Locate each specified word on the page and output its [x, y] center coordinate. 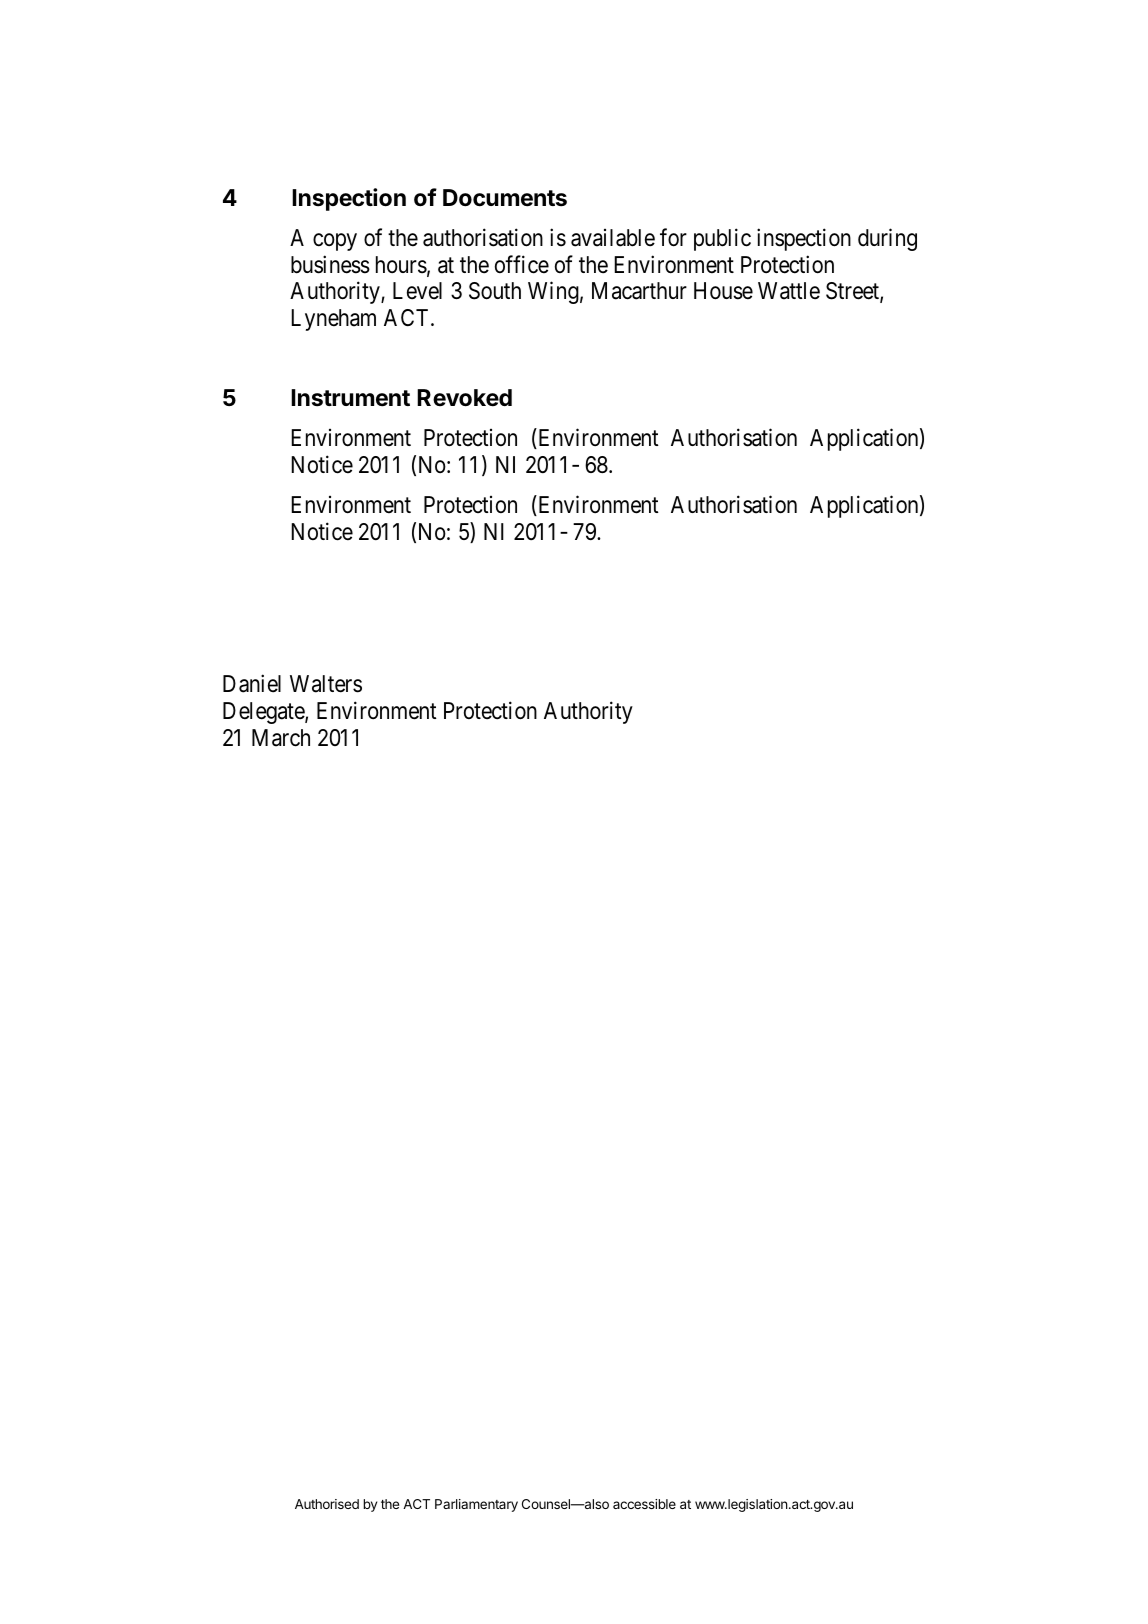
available [613, 238]
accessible [644, 1504]
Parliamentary [476, 1505]
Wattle [789, 291]
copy [335, 242]
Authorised [327, 1504]
